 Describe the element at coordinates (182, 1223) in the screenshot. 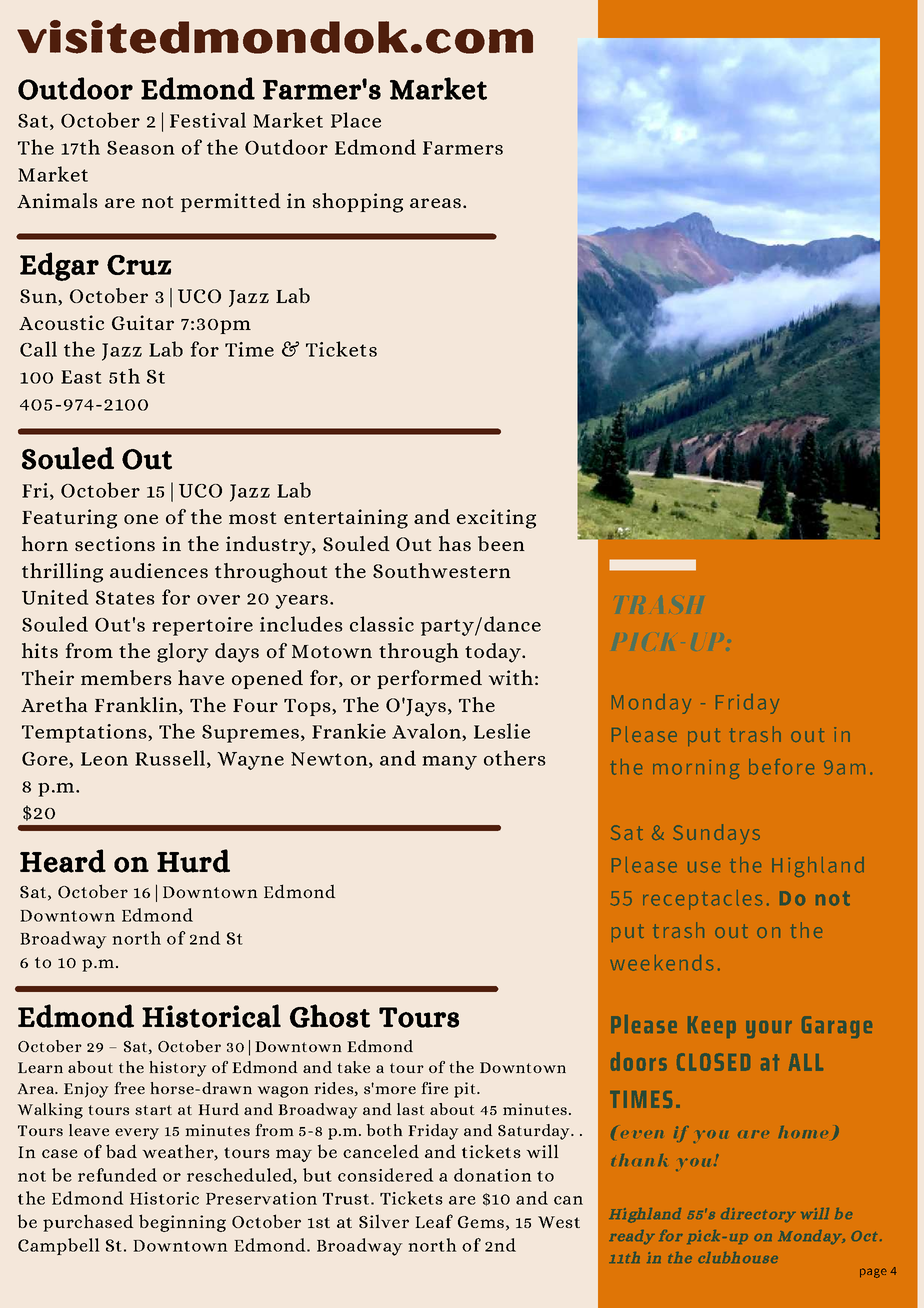

I see `beginning` at that location.
